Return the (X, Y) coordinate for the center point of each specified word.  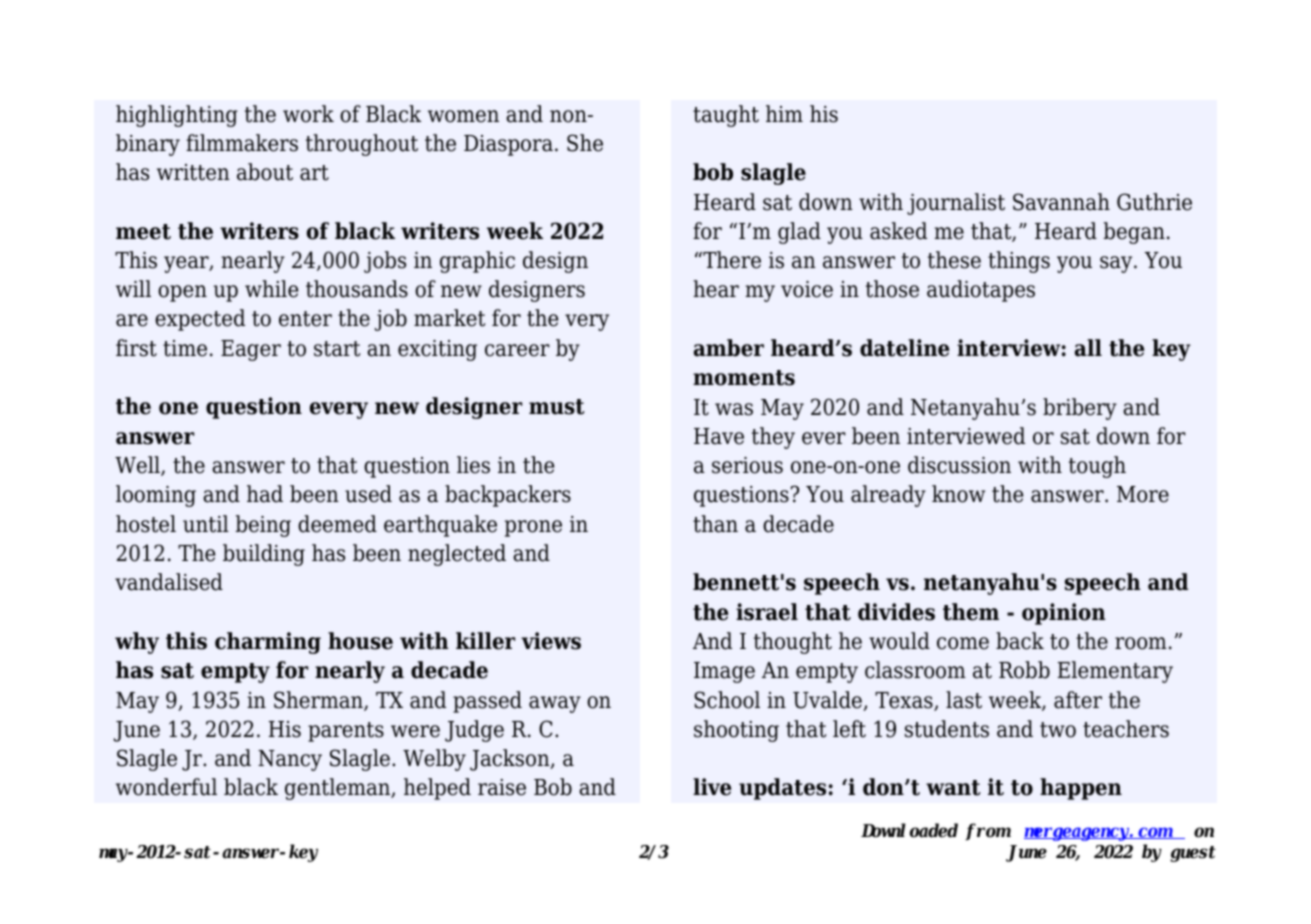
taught (726, 116)
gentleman (339, 789)
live (712, 787)
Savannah (1061, 202)
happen (1081, 789)
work (308, 114)
